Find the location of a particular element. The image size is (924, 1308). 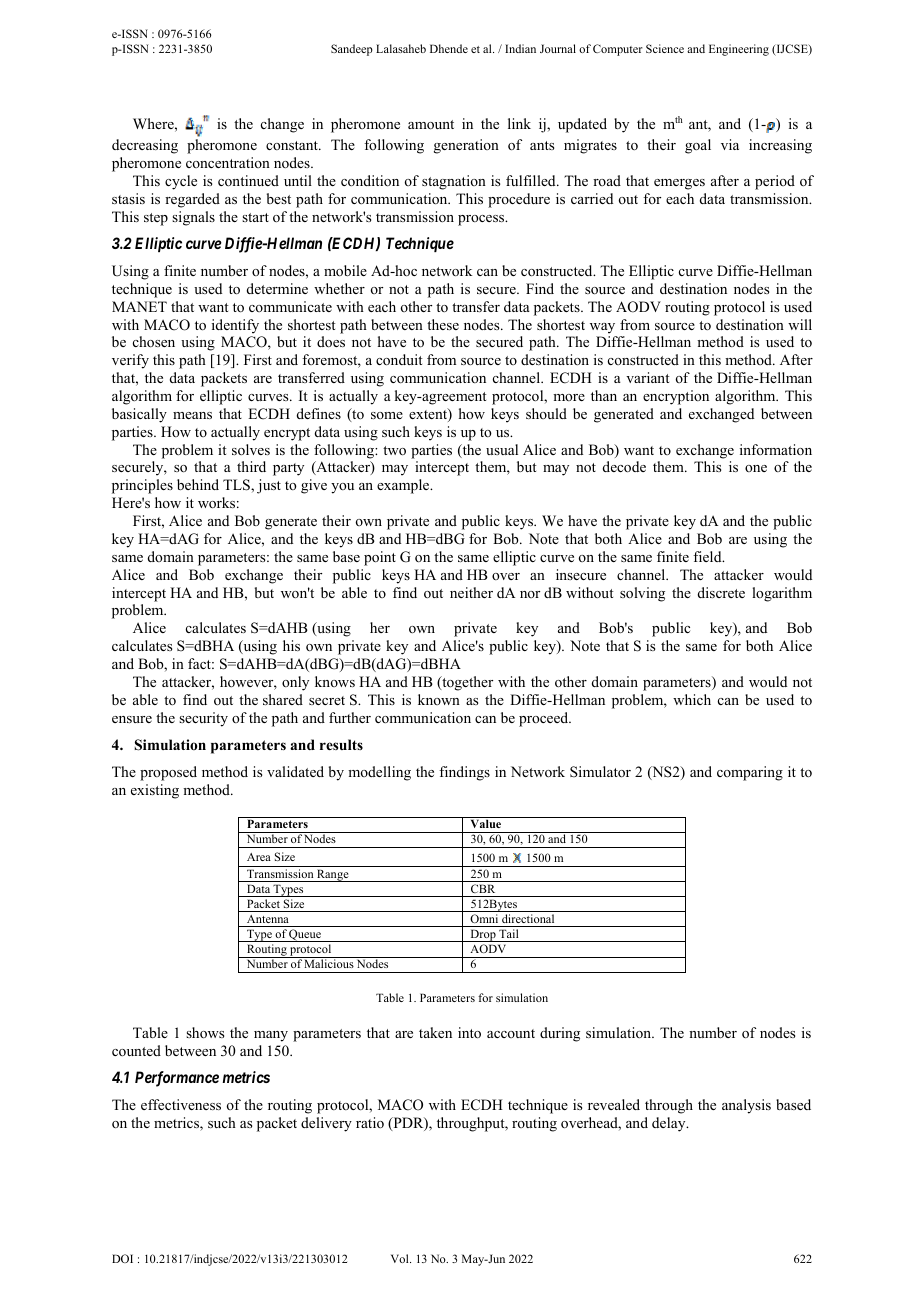

decreasing is located at coordinates (145, 146).
